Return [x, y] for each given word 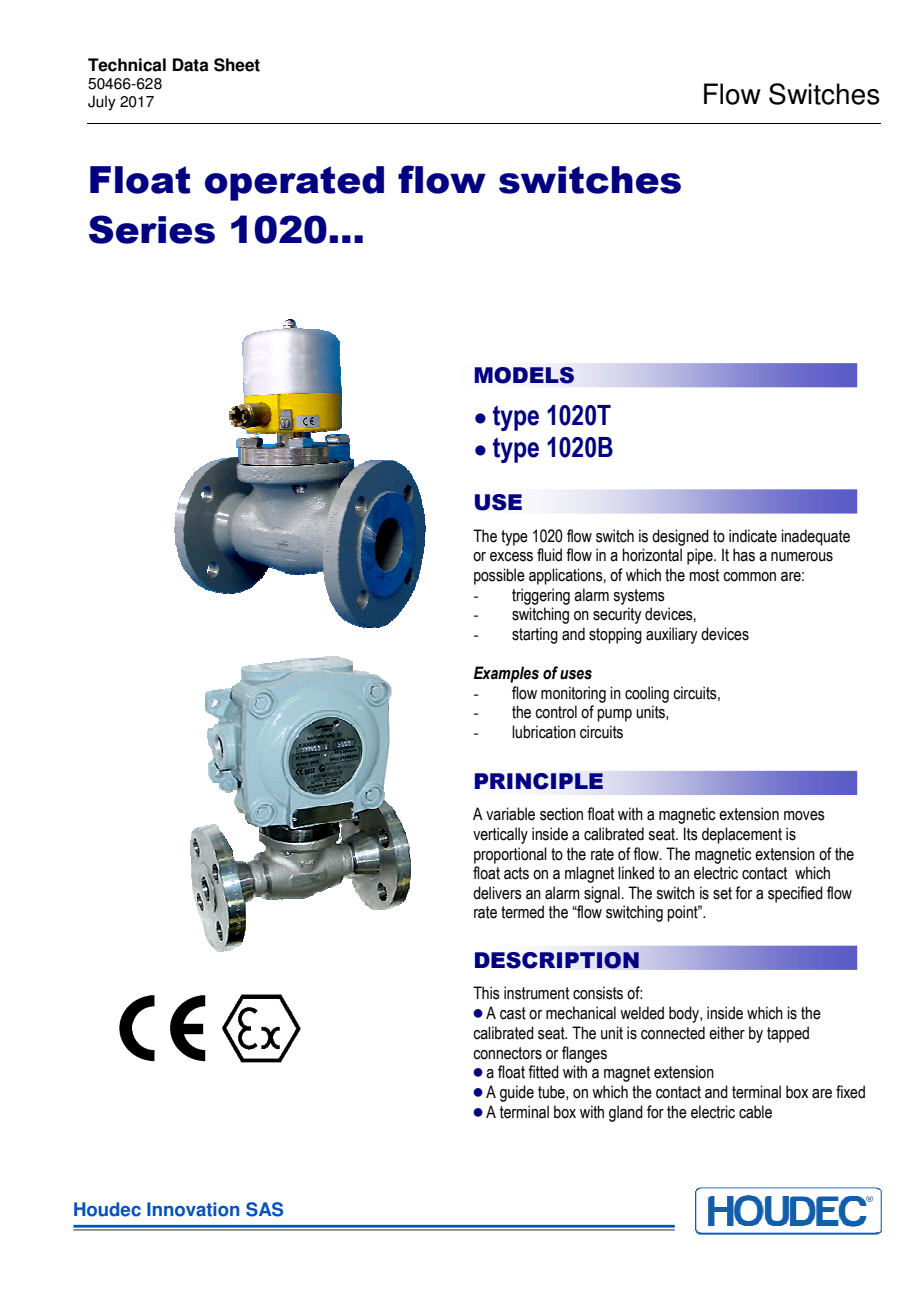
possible [499, 576]
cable [755, 1112]
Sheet [237, 65]
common [749, 577]
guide [517, 1093]
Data [191, 65]
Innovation [193, 1209]
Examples [506, 674]
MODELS [524, 375]
